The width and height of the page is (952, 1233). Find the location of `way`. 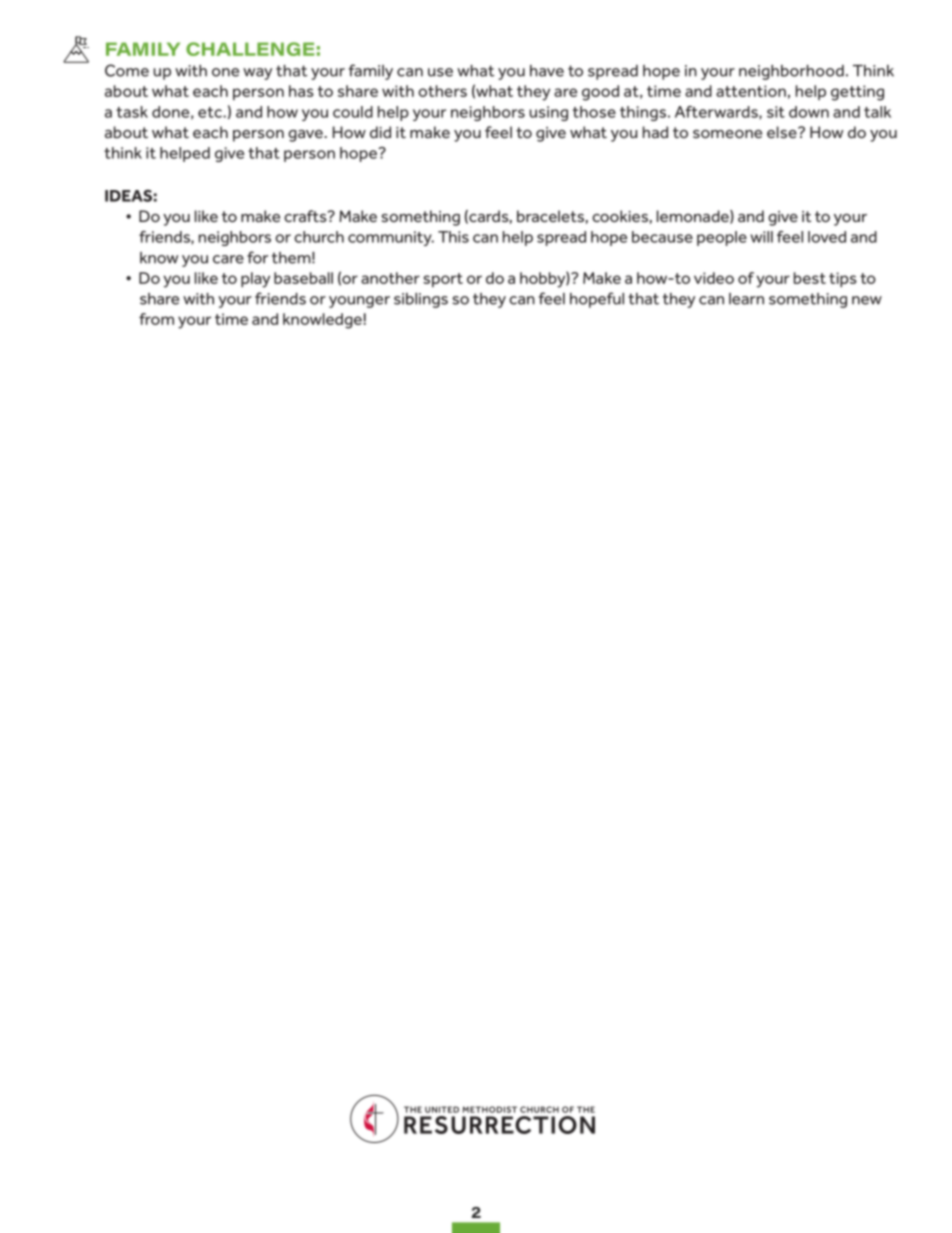

way is located at coordinates (257, 74).
